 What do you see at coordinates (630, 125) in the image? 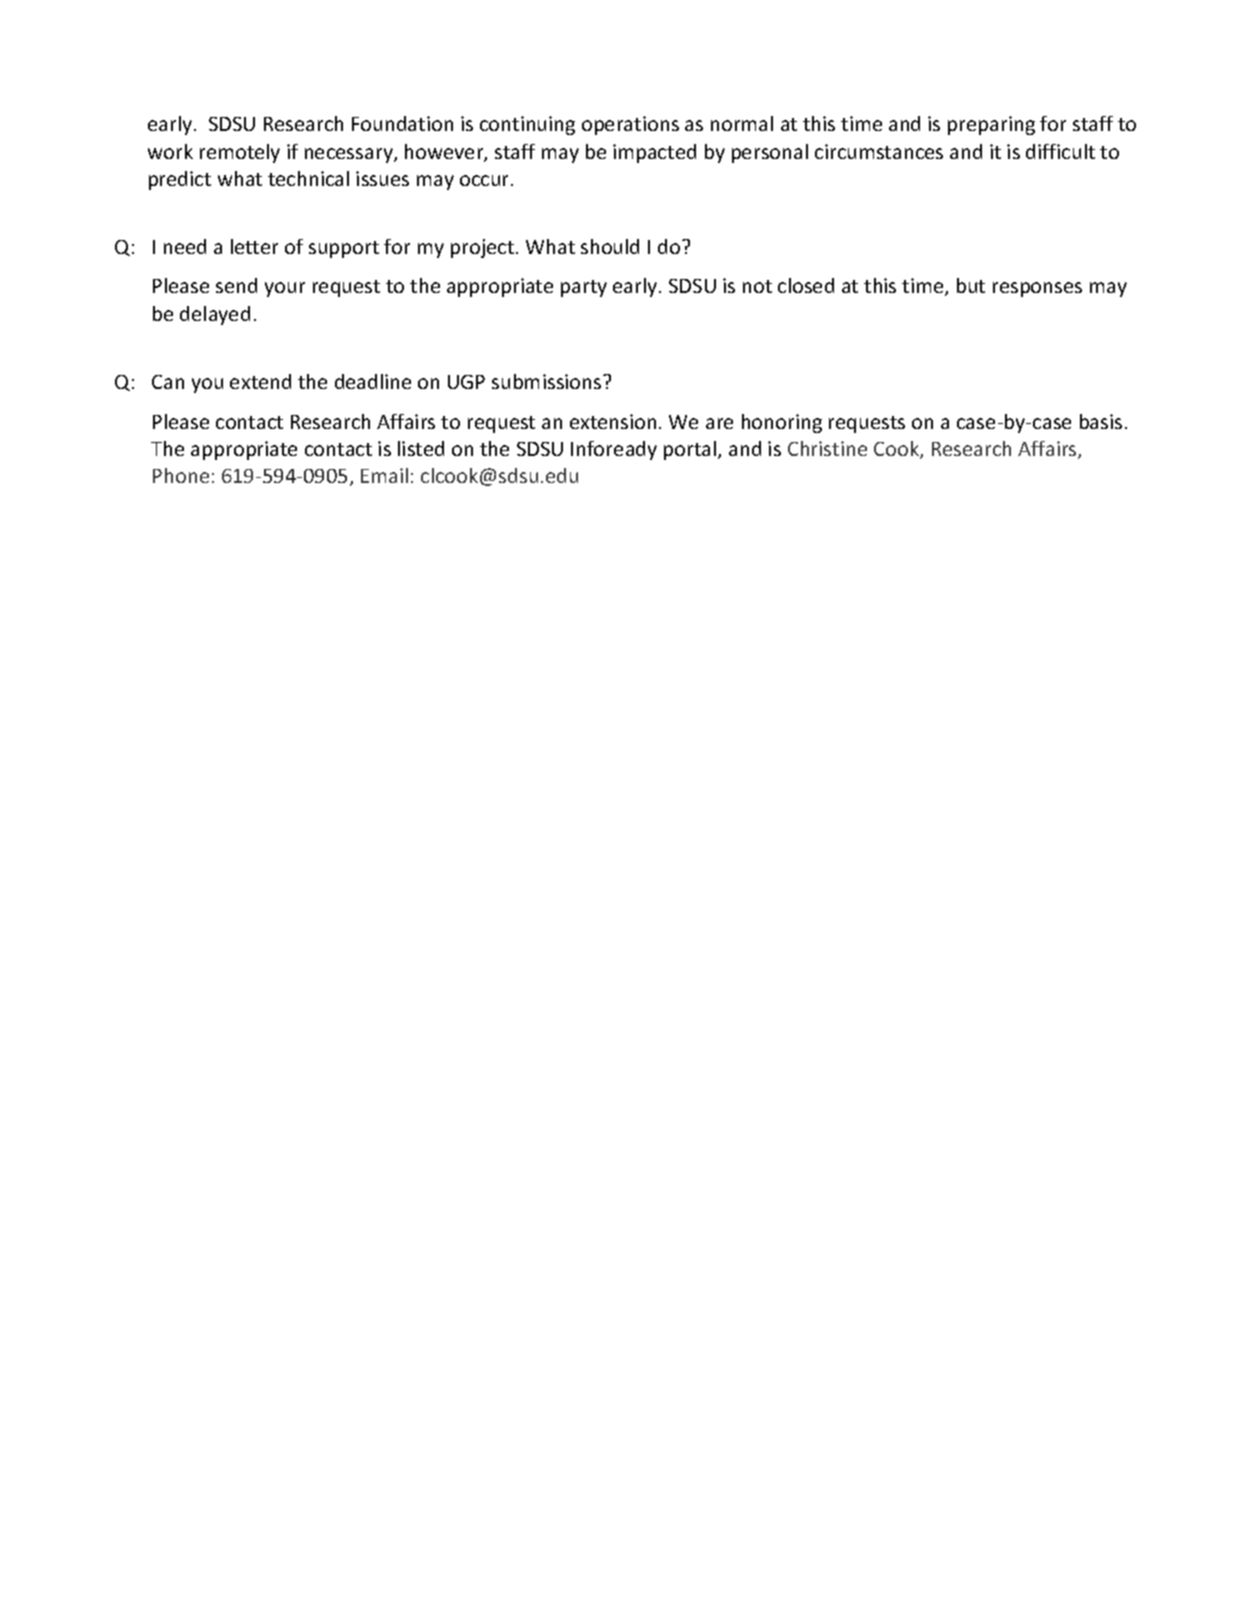
I see `operations` at bounding box center [630, 125].
